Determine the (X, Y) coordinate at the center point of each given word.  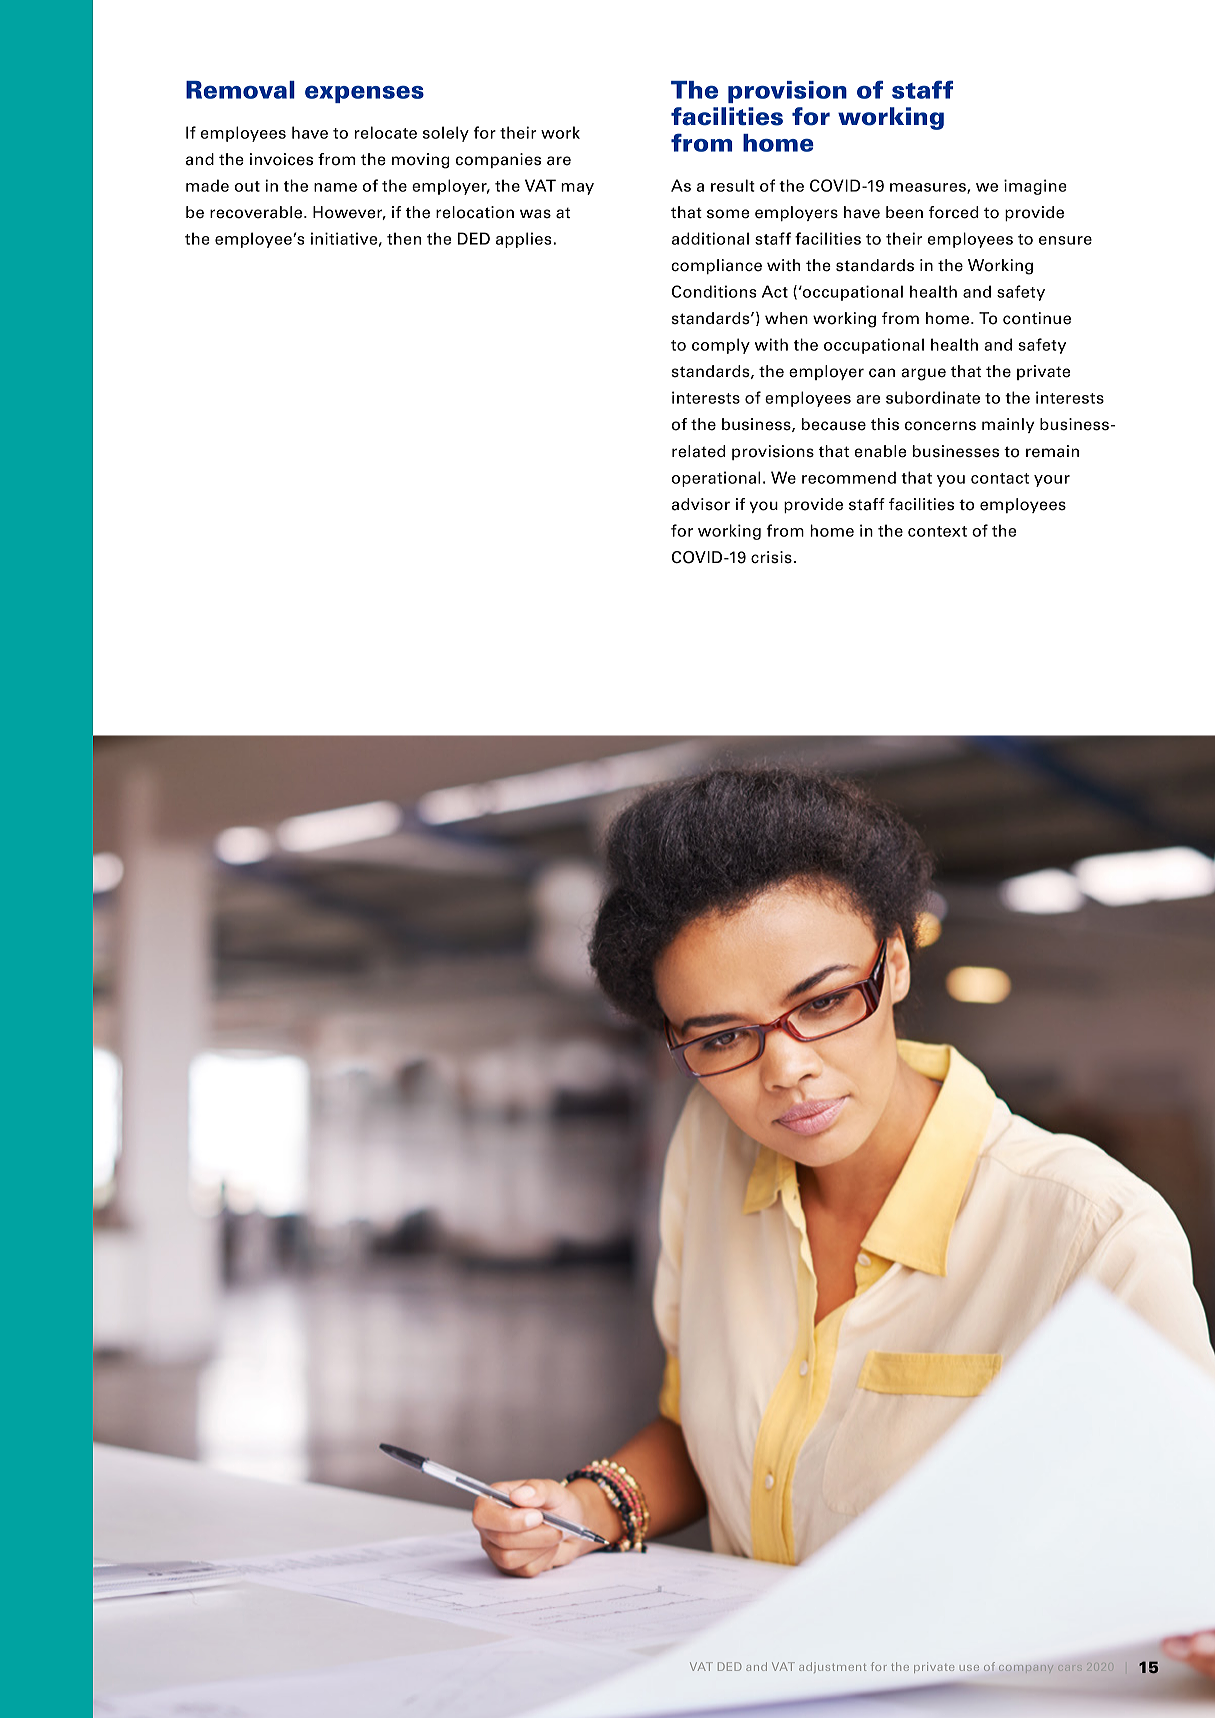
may (577, 189)
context (937, 531)
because (834, 424)
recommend (849, 477)
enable (880, 451)
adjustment (832, 1667)
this (885, 424)
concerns (940, 426)
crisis (771, 557)
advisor (701, 504)
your (1052, 481)
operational (716, 479)
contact (1000, 478)
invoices (281, 159)
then (404, 238)
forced (954, 212)
